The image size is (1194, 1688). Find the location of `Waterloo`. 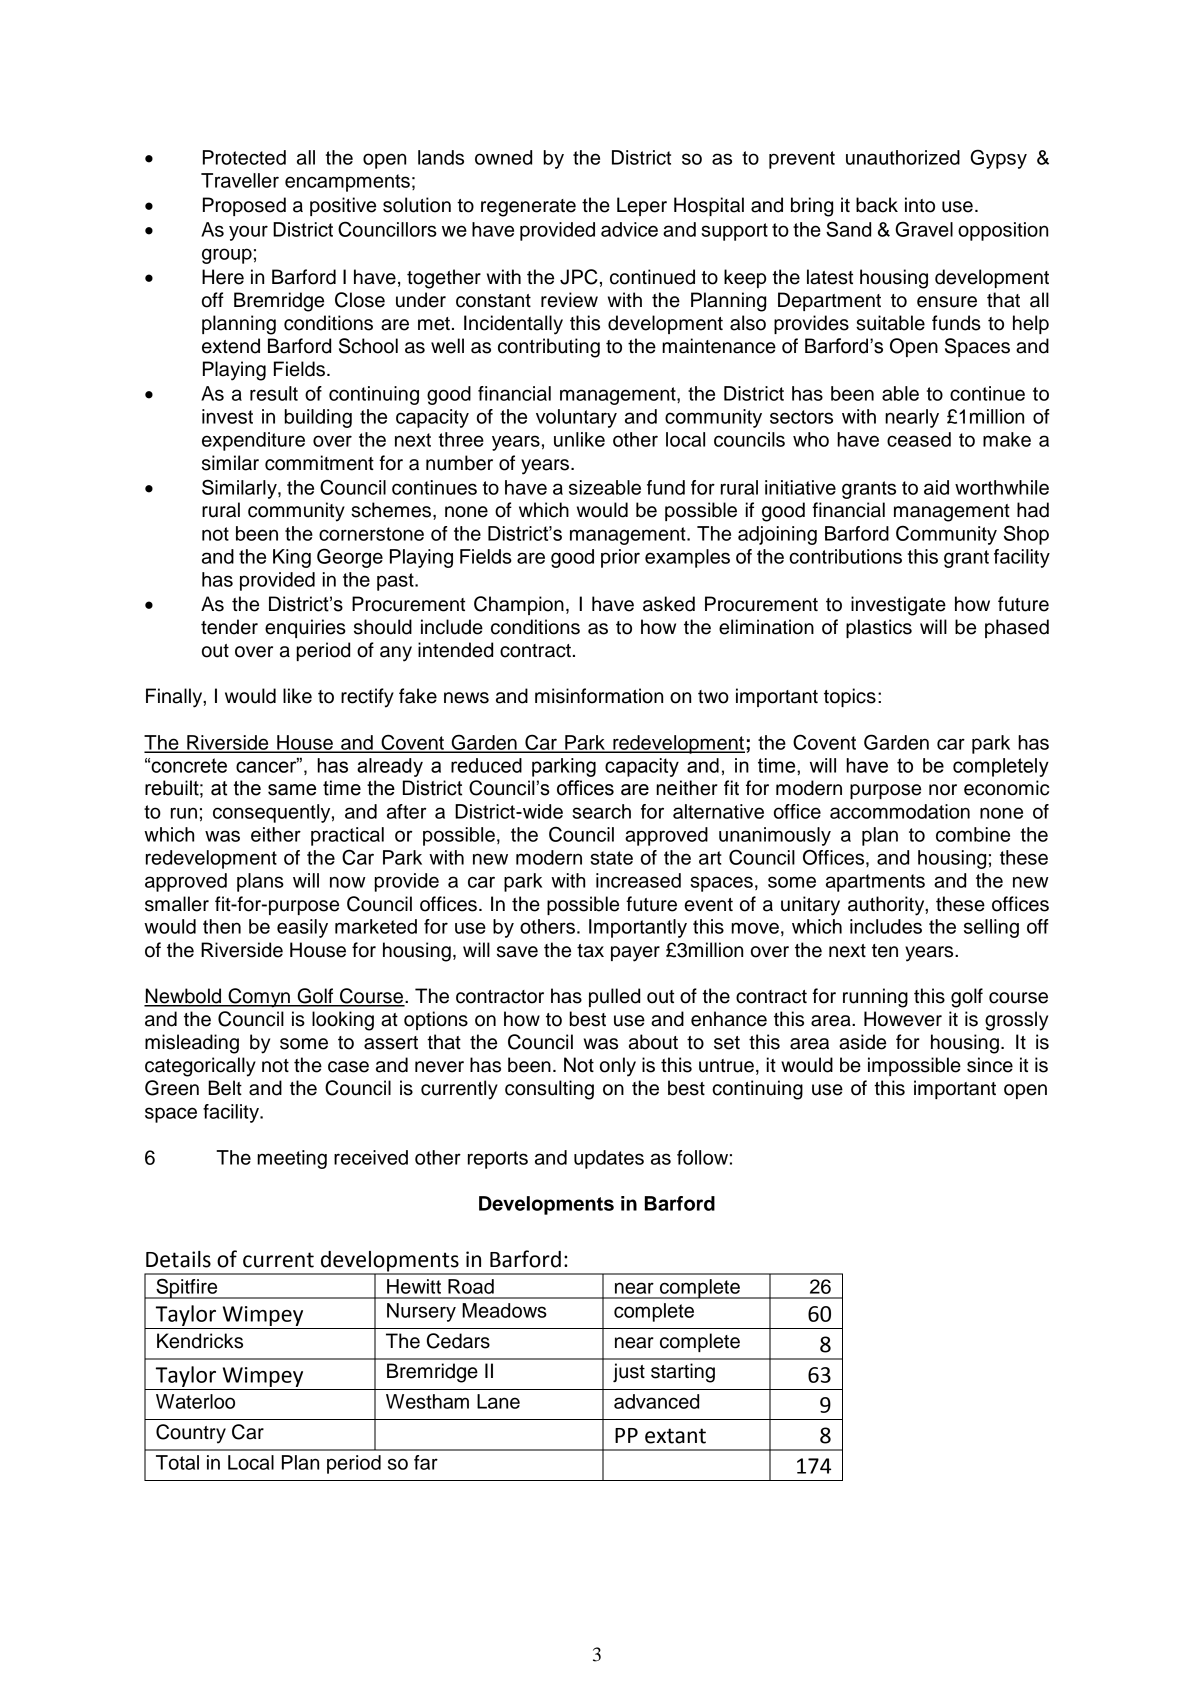

Waterloo is located at coordinates (195, 1401).
